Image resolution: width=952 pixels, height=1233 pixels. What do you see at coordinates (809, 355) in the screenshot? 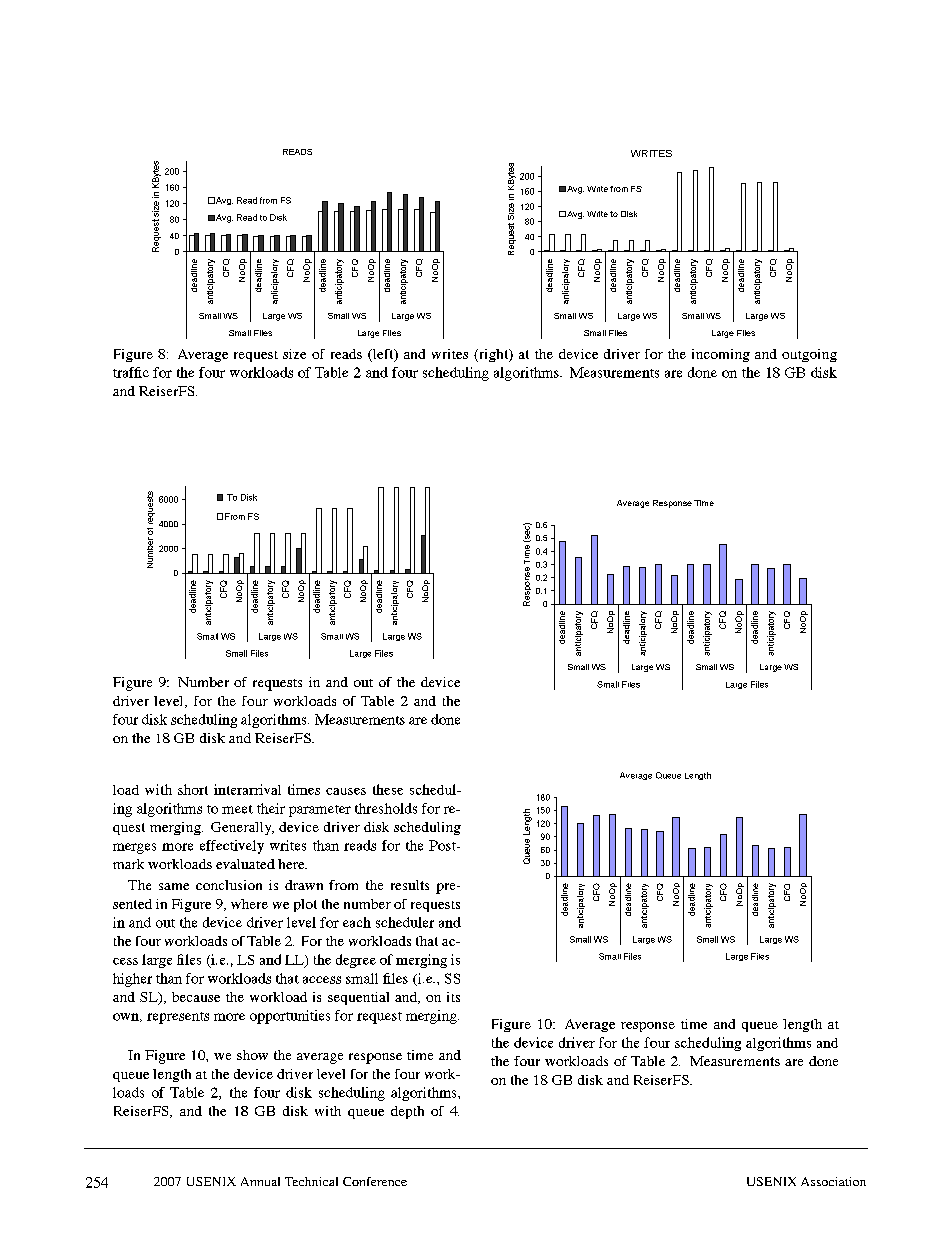
I see `outgoing` at bounding box center [809, 355].
